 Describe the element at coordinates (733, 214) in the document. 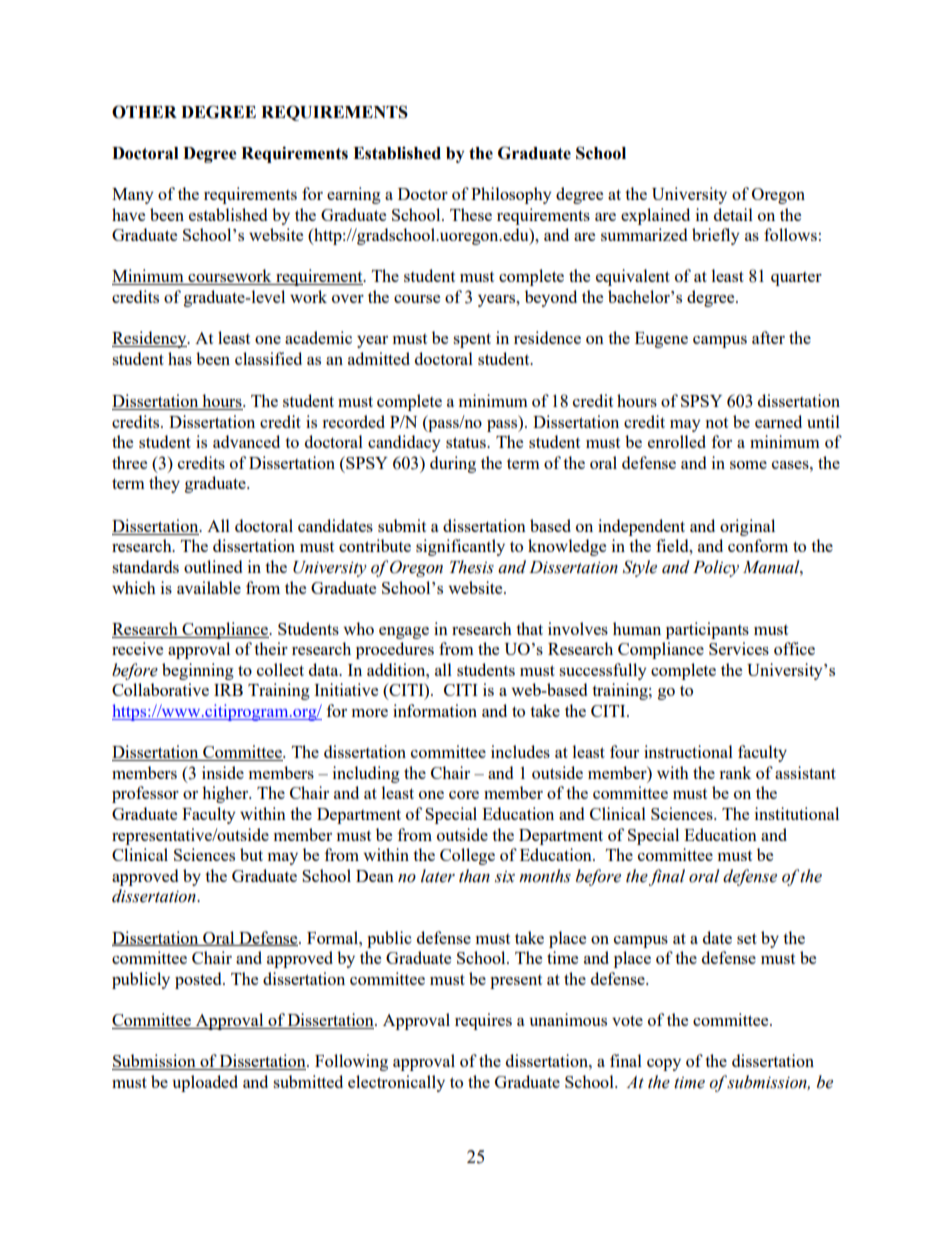

I see `detail` at that location.
